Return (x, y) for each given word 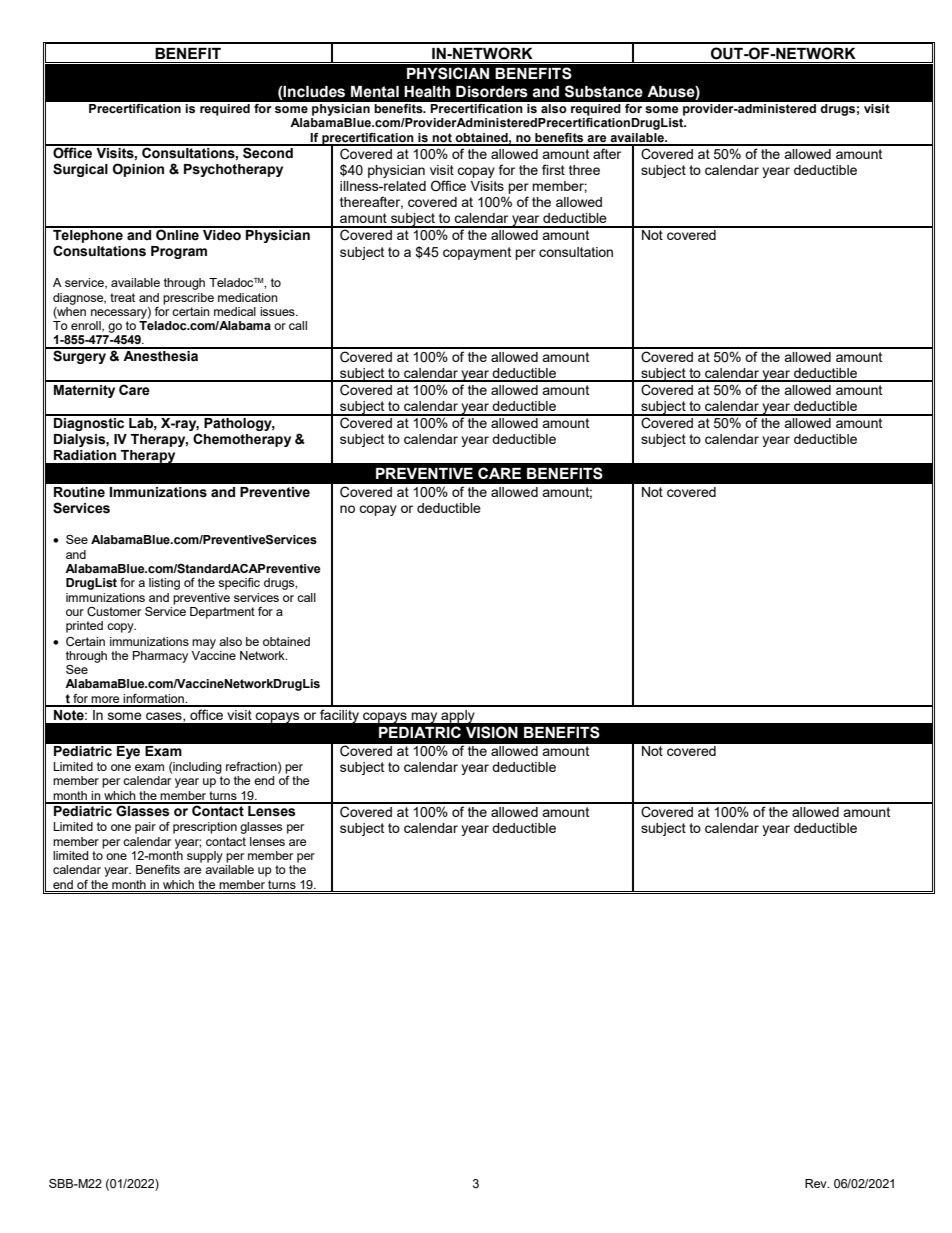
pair (145, 828)
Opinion (138, 170)
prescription (205, 828)
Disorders (492, 92)
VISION (492, 732)
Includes (314, 92)
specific (239, 584)
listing (164, 584)
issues (278, 311)
